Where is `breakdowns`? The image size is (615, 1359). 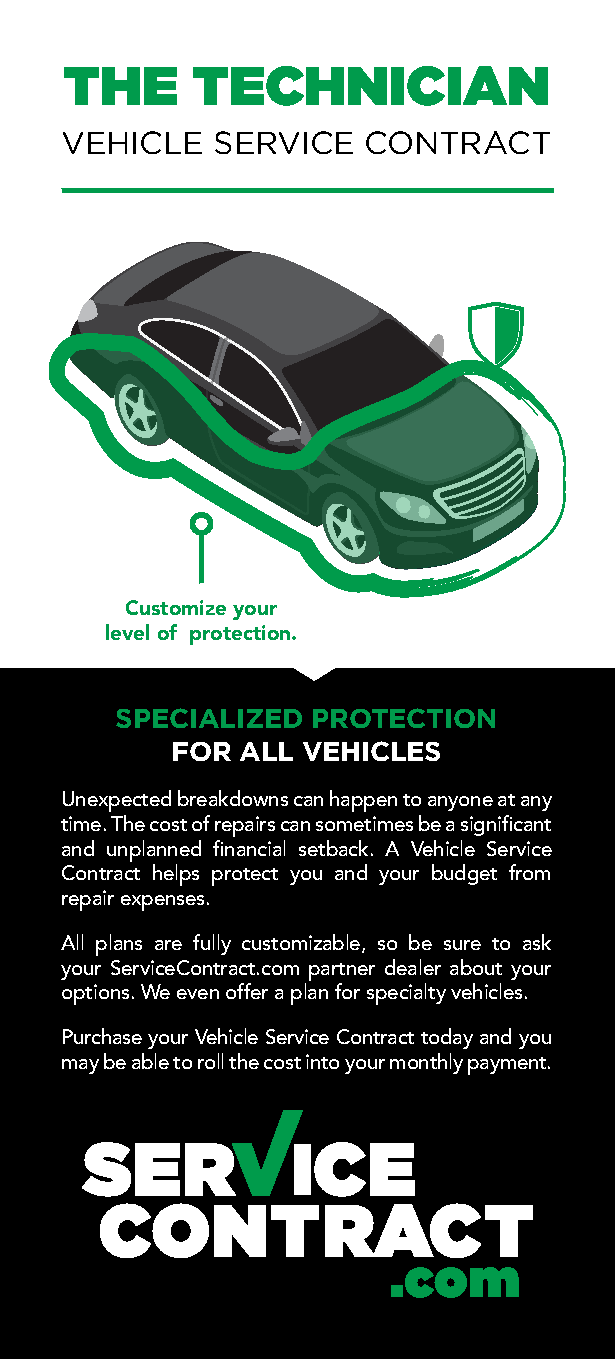 breakdowns is located at coordinates (233, 798).
